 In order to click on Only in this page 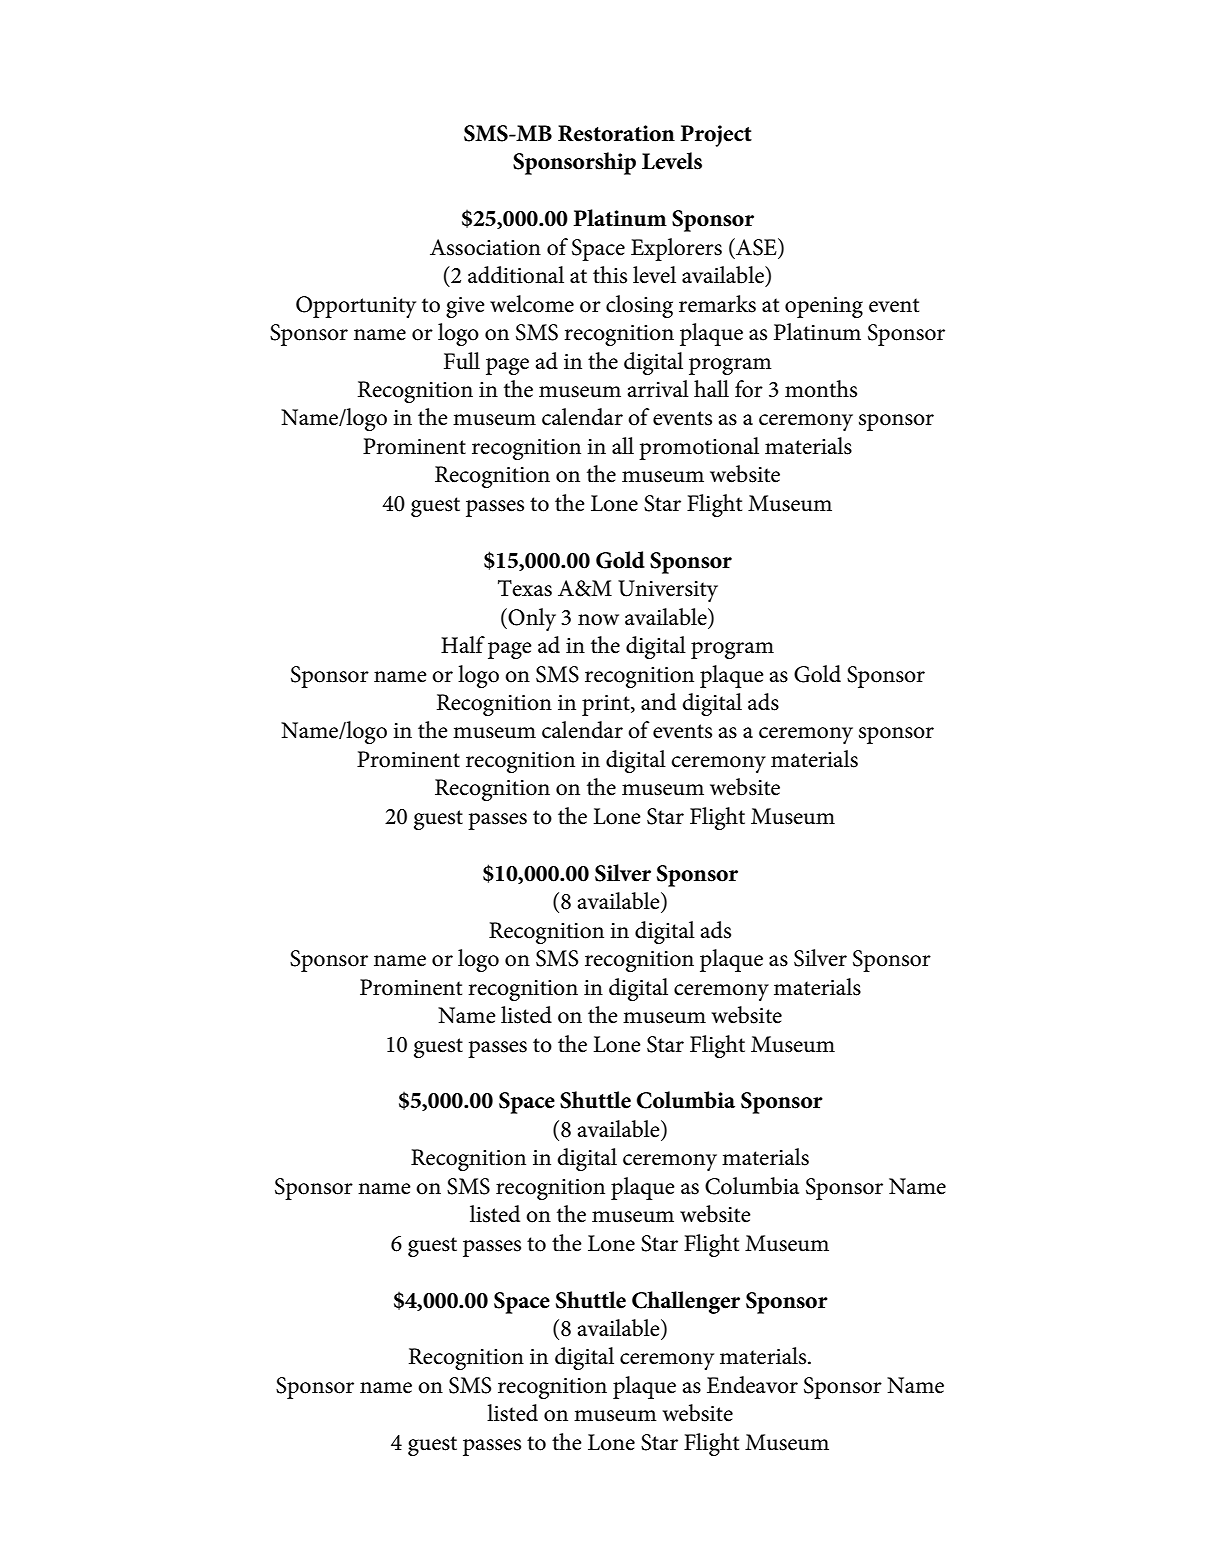, I will do `click(532, 619)`.
